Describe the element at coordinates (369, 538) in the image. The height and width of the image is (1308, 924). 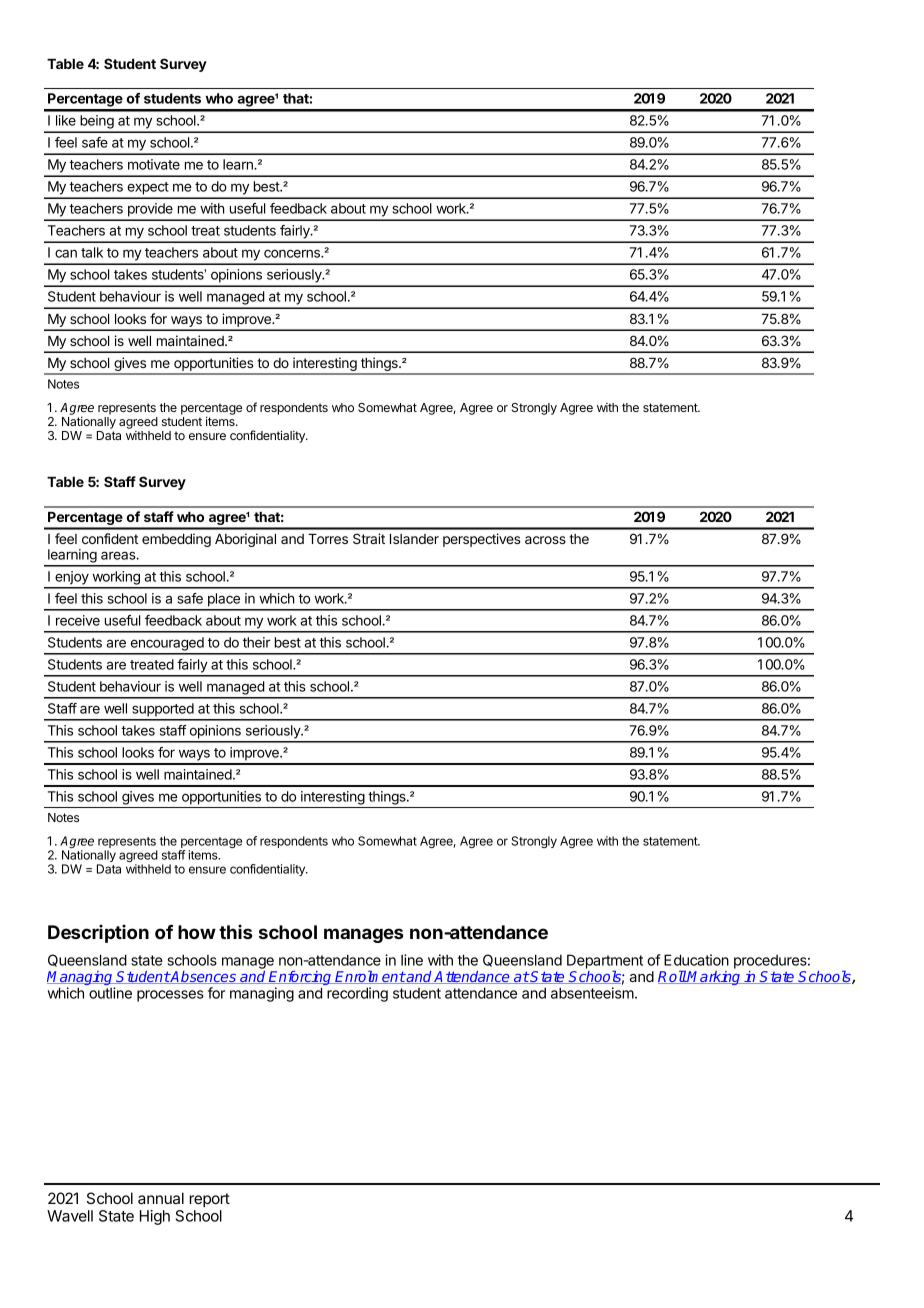
I see `Strait` at that location.
